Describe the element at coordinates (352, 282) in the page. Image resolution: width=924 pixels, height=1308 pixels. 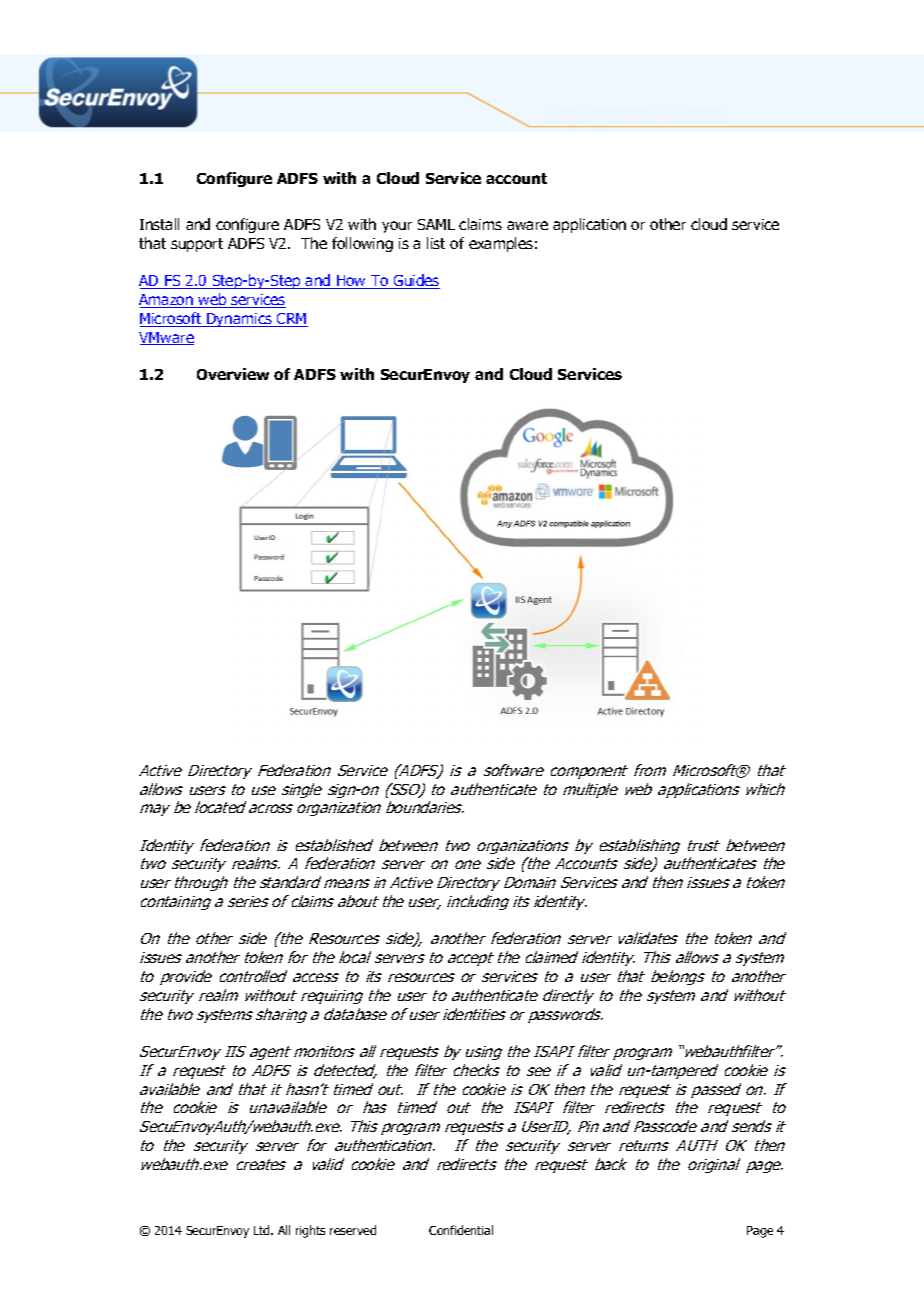
I see `How` at that location.
